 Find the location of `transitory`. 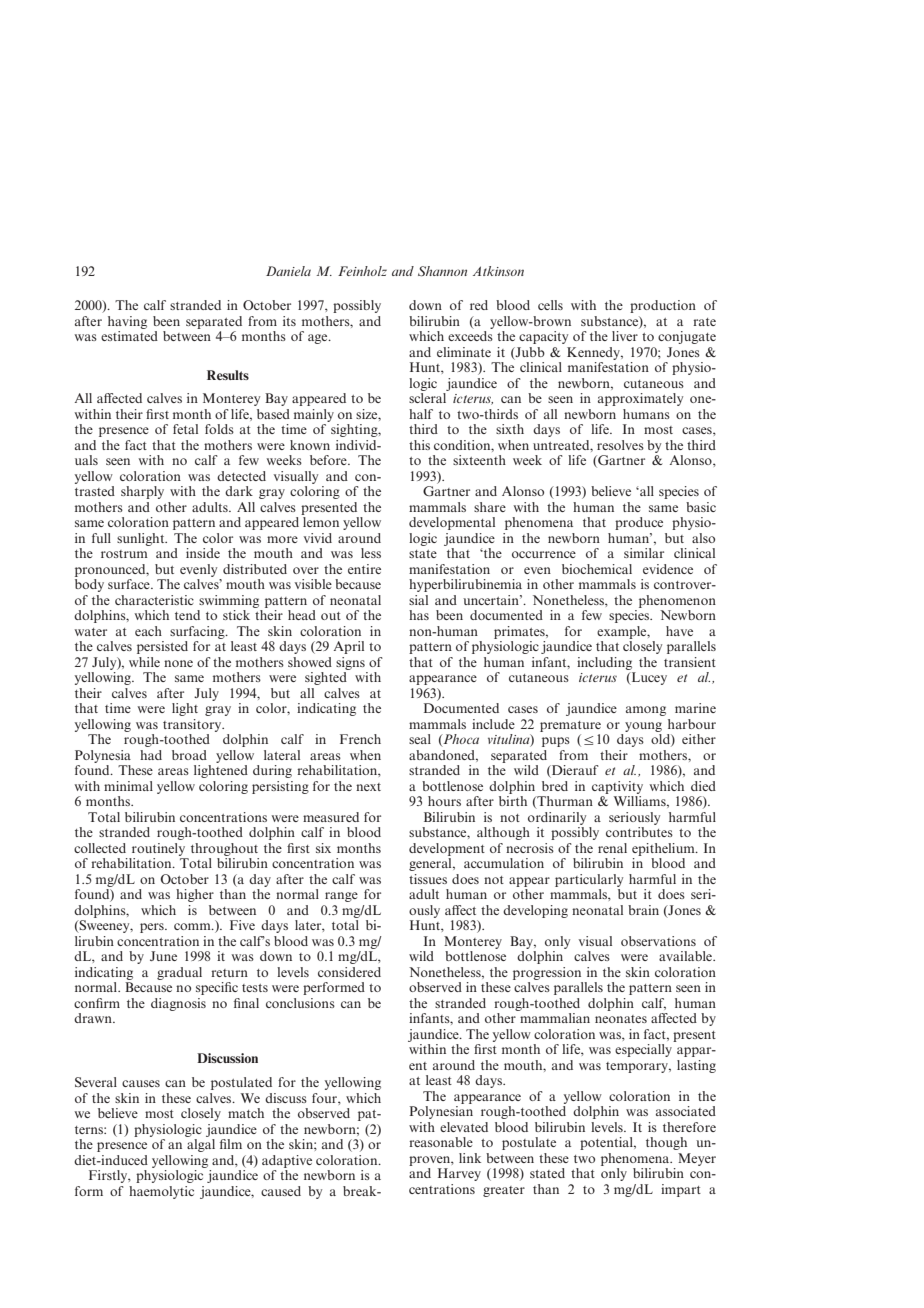

transitory is located at coordinates (193, 725).
